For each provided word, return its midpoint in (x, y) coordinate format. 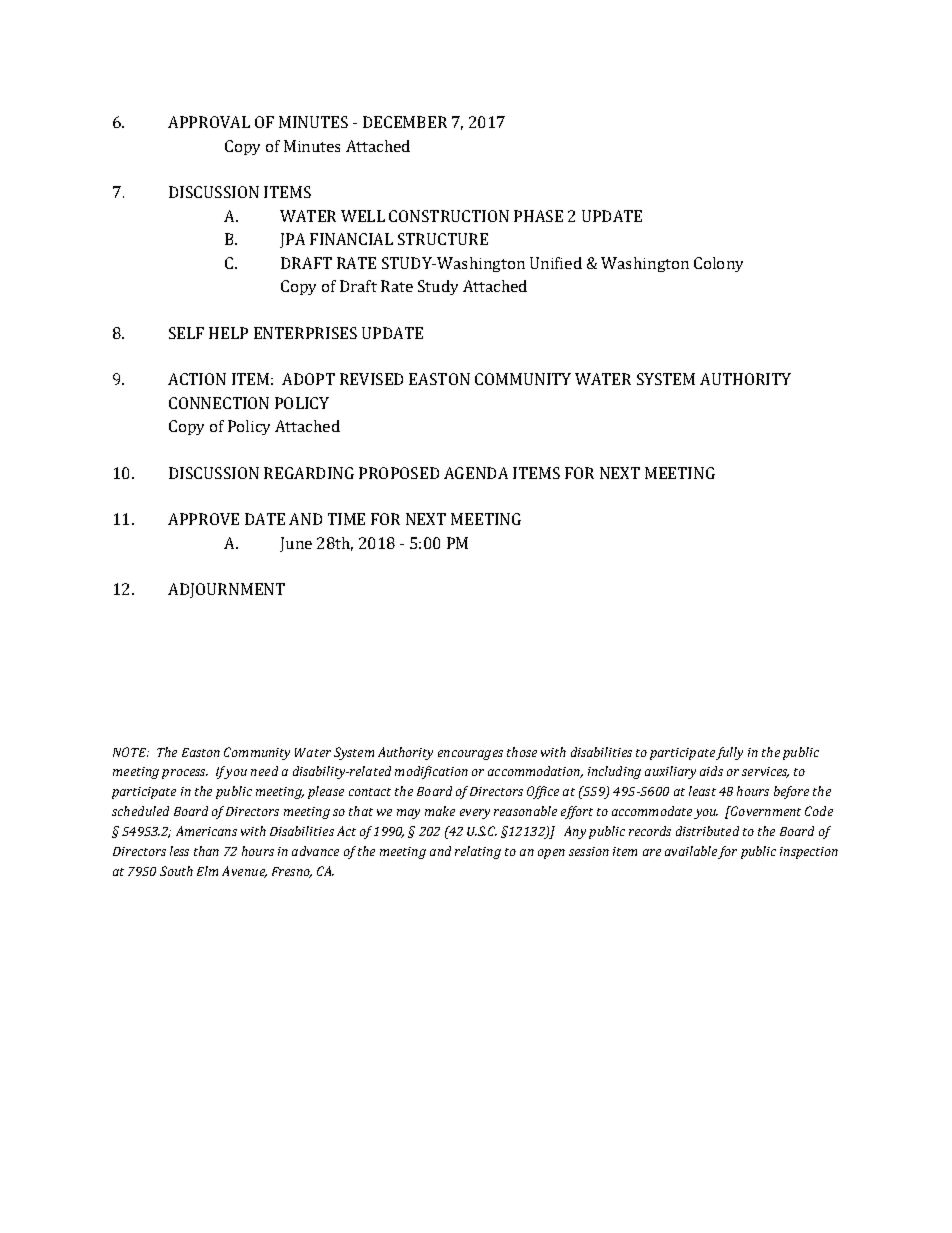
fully (729, 753)
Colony (718, 264)
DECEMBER (405, 122)
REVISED (371, 379)
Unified (556, 263)
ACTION (197, 379)
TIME (346, 519)
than (206, 851)
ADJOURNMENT (226, 590)
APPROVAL (209, 122)
